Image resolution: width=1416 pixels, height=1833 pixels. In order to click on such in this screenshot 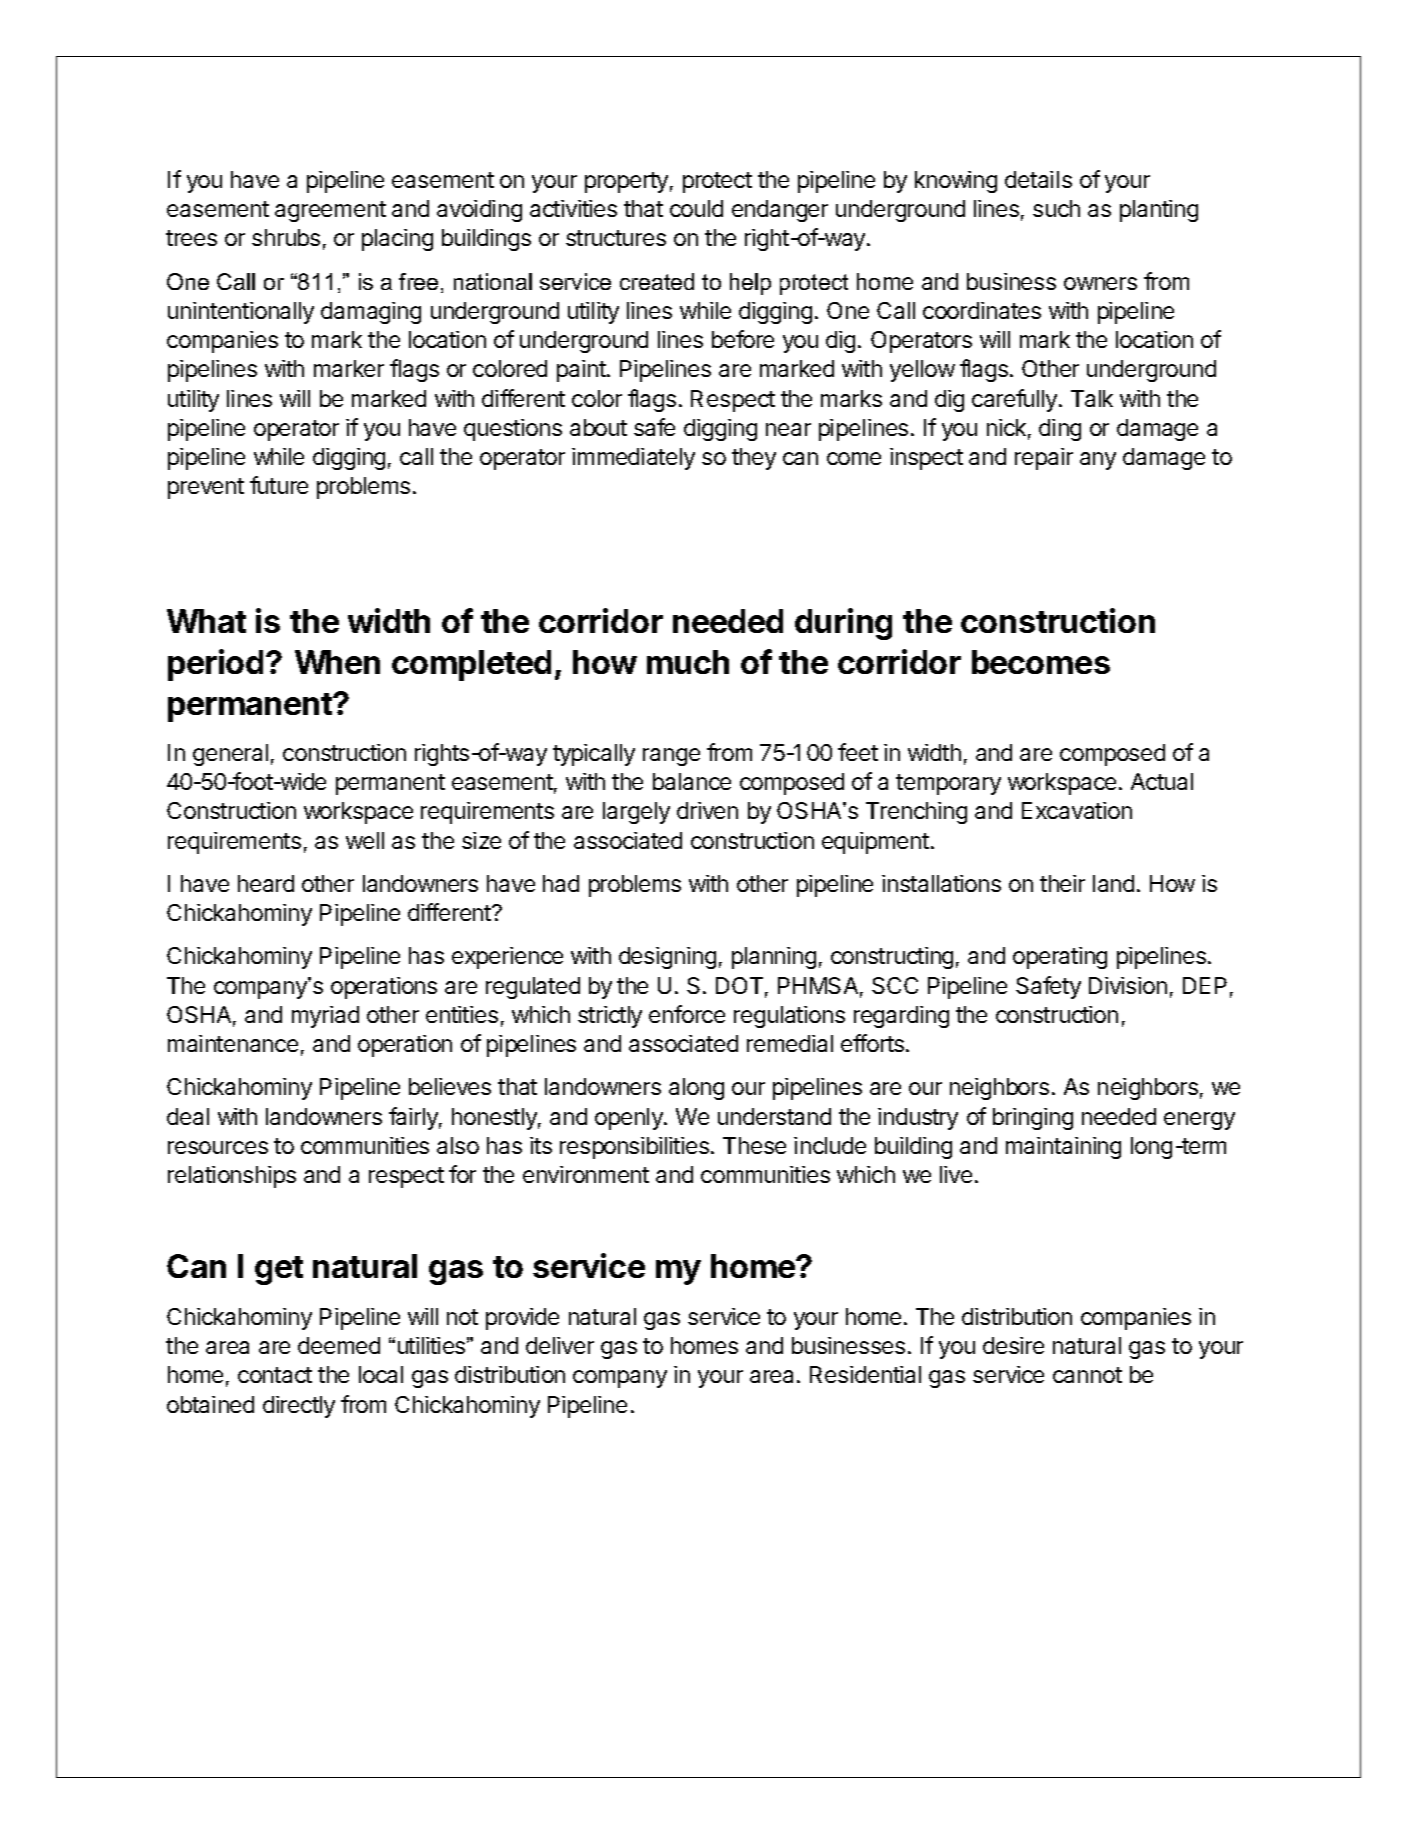, I will do `click(1056, 208)`.
